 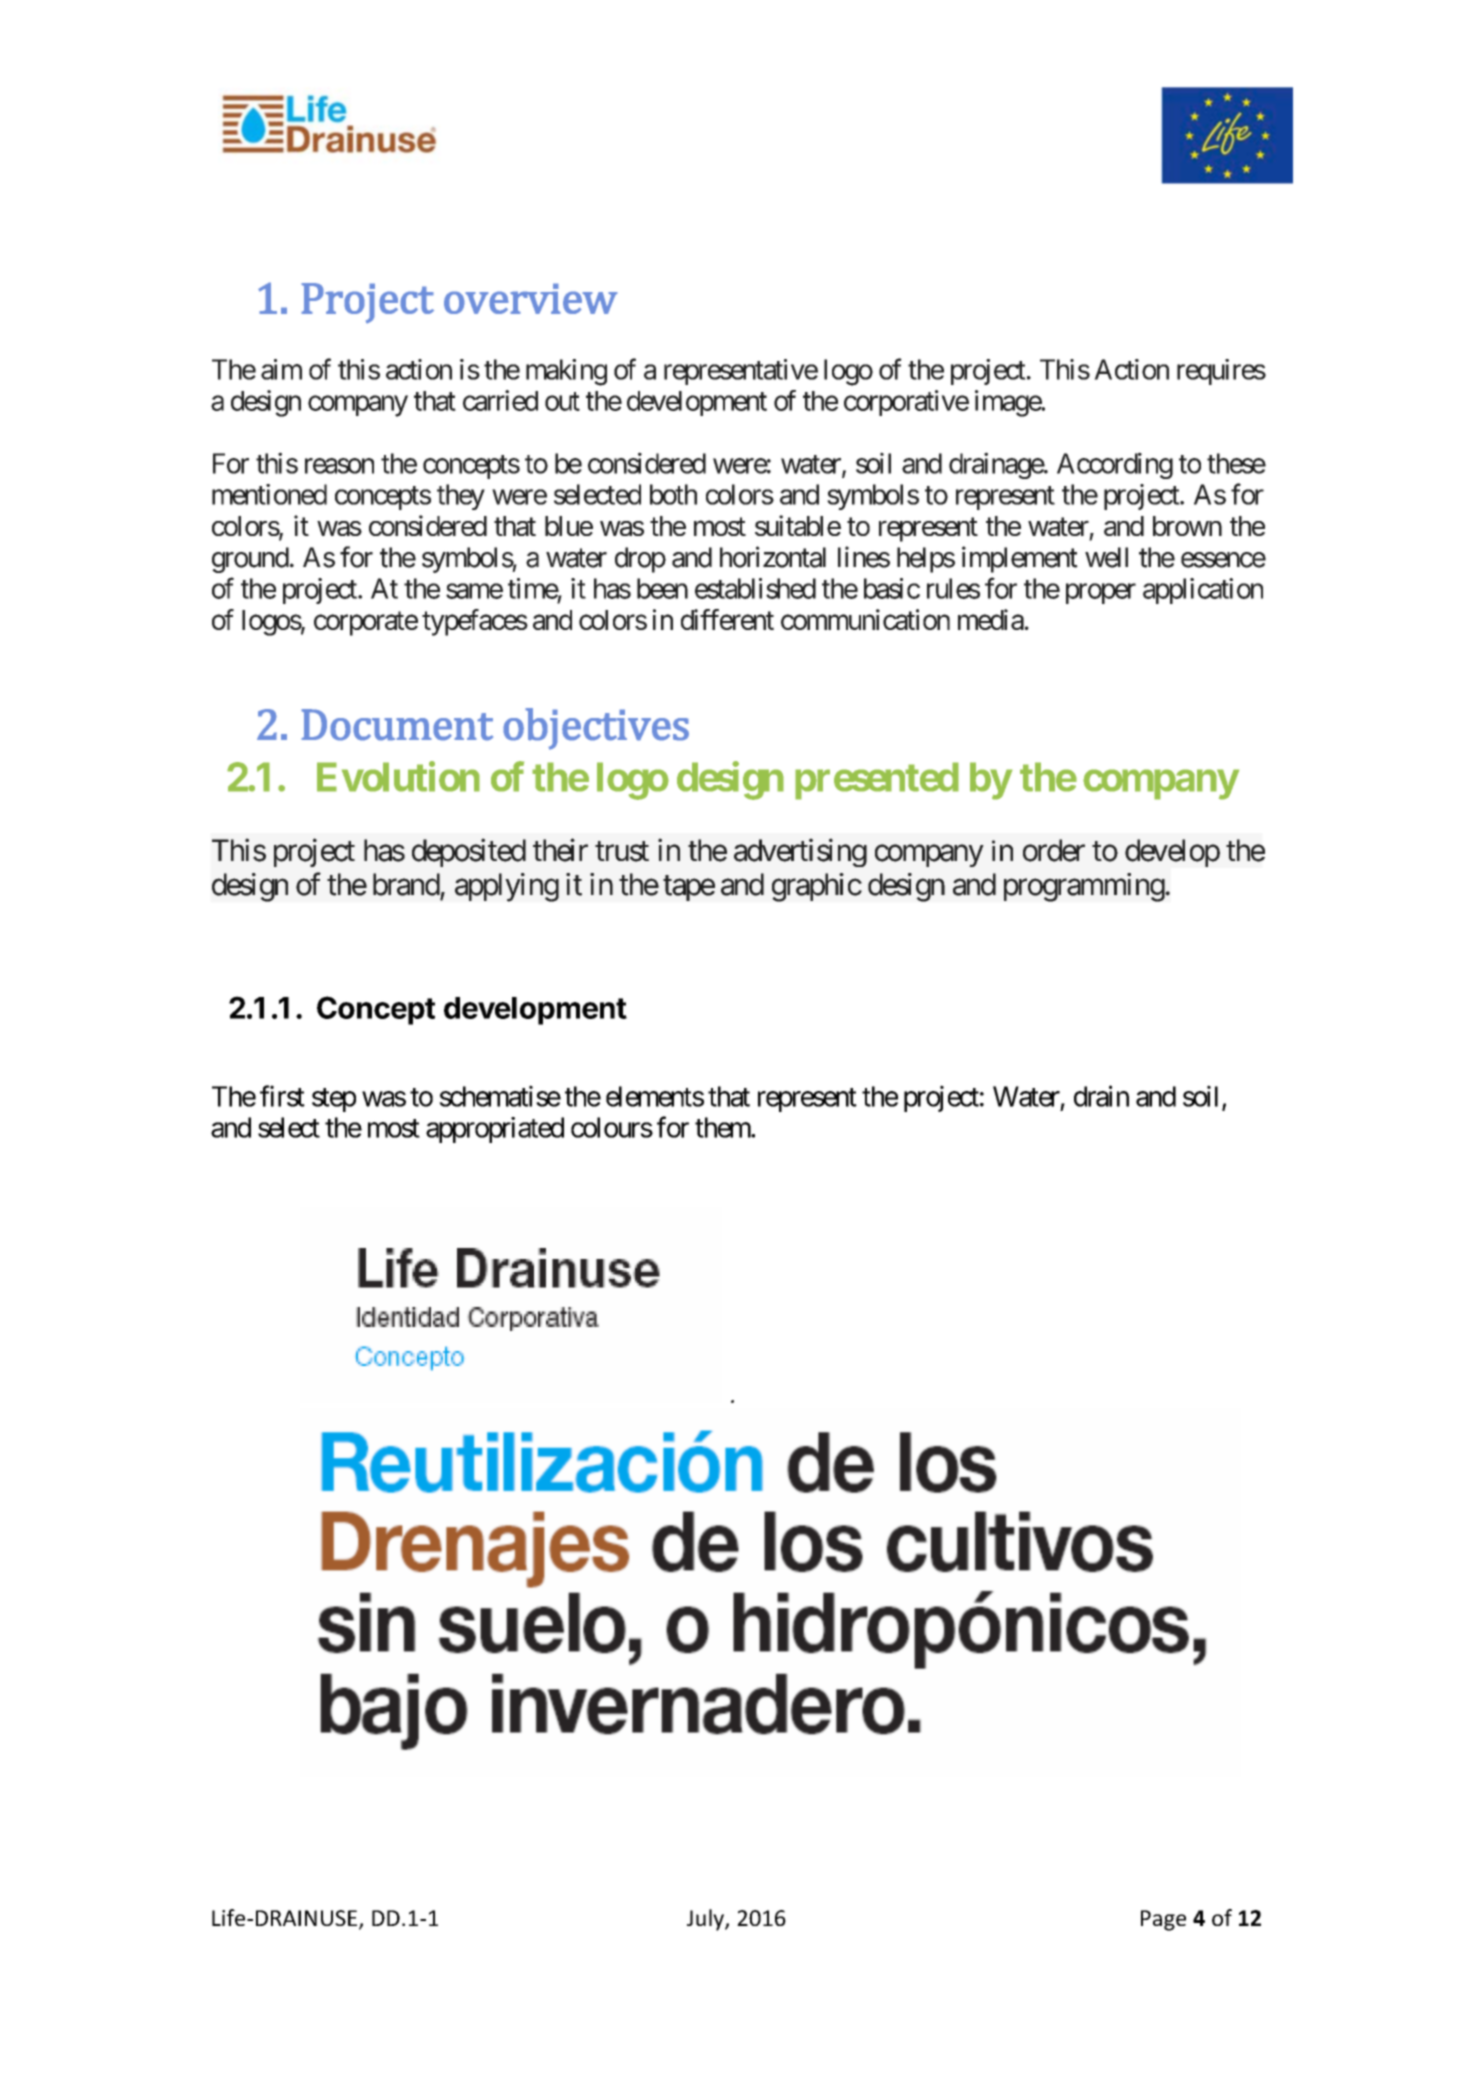 What do you see at coordinates (1187, 526) in the image?
I see `brown` at bounding box center [1187, 526].
